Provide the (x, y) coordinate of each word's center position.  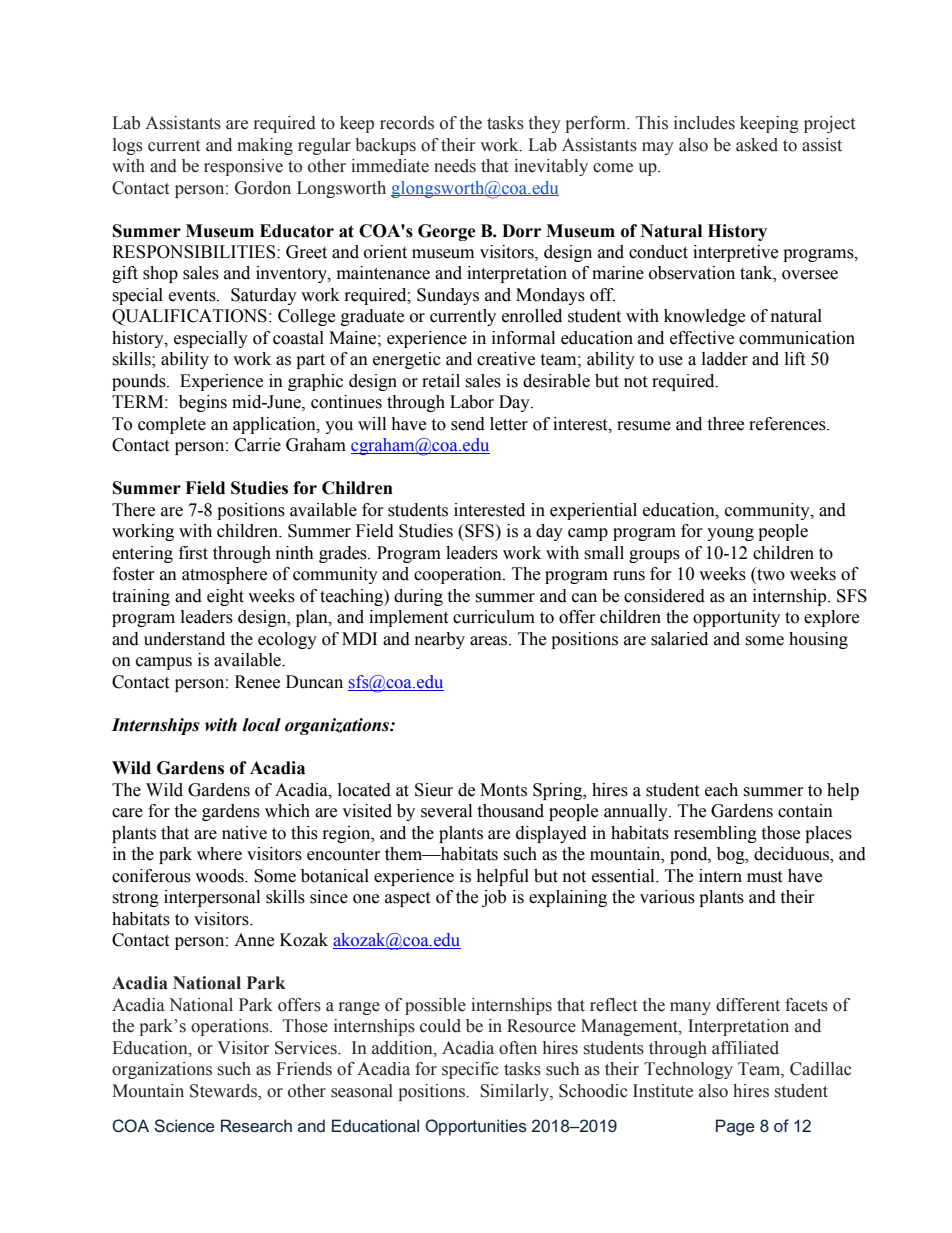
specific (470, 1070)
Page (735, 1127)
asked (757, 145)
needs (455, 166)
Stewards (225, 1091)
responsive (243, 167)
